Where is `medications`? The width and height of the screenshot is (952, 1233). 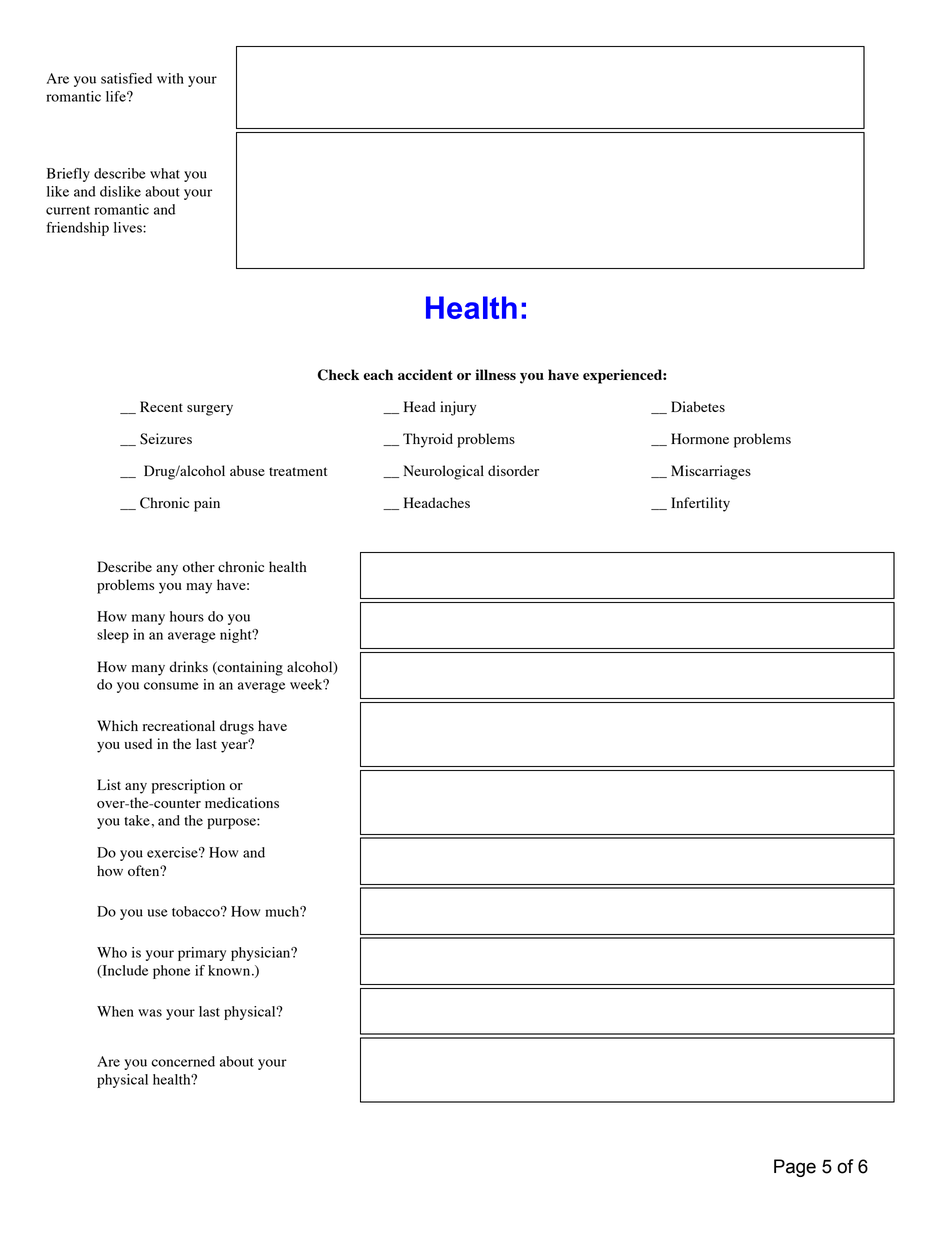 medications is located at coordinates (242, 802).
